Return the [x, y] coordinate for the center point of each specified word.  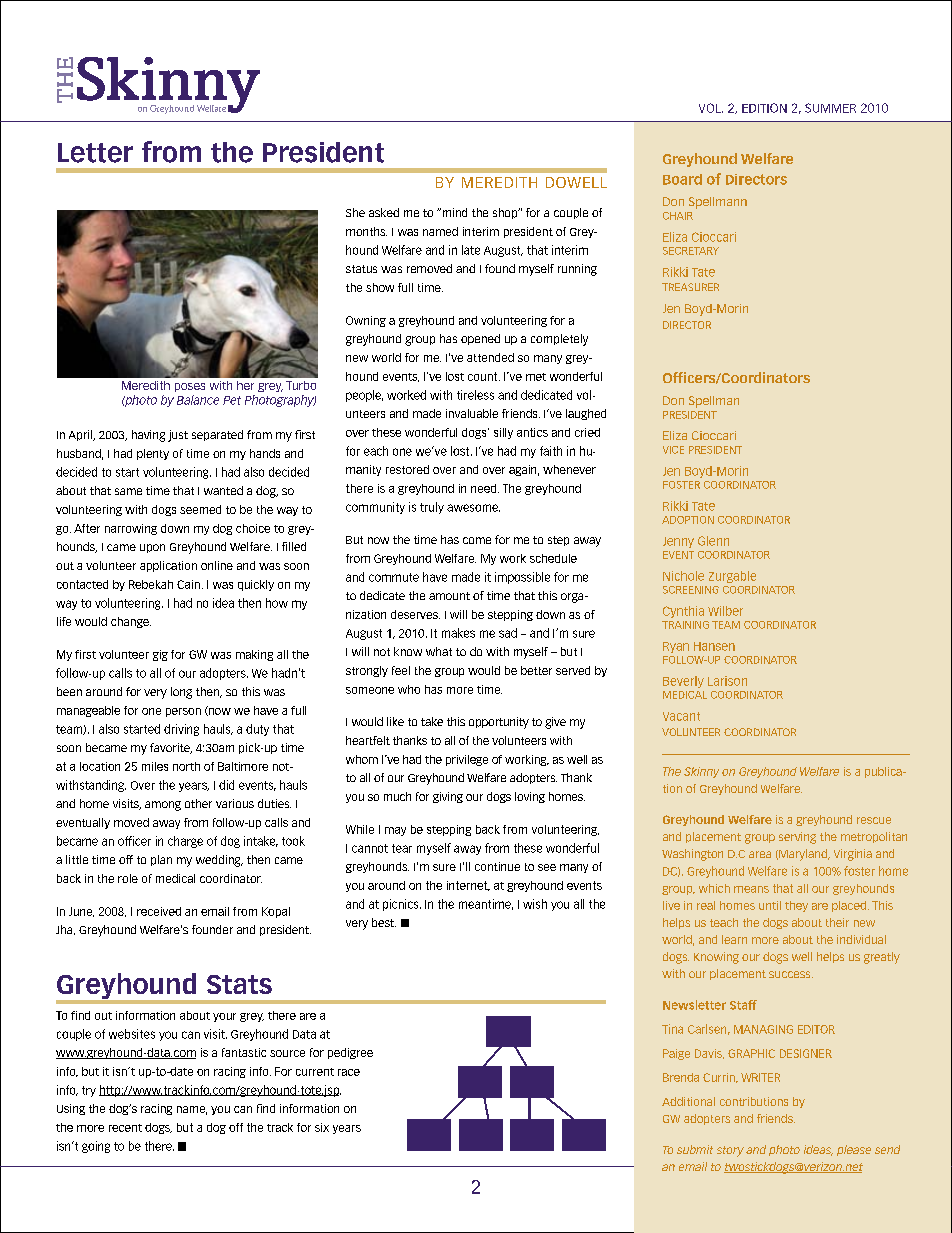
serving [797, 838]
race [349, 1072]
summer [830, 108]
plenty [153, 454]
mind [453, 212]
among [163, 806]
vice [673, 450]
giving [448, 797]
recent [125, 1128]
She [355, 212]
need [483, 488]
